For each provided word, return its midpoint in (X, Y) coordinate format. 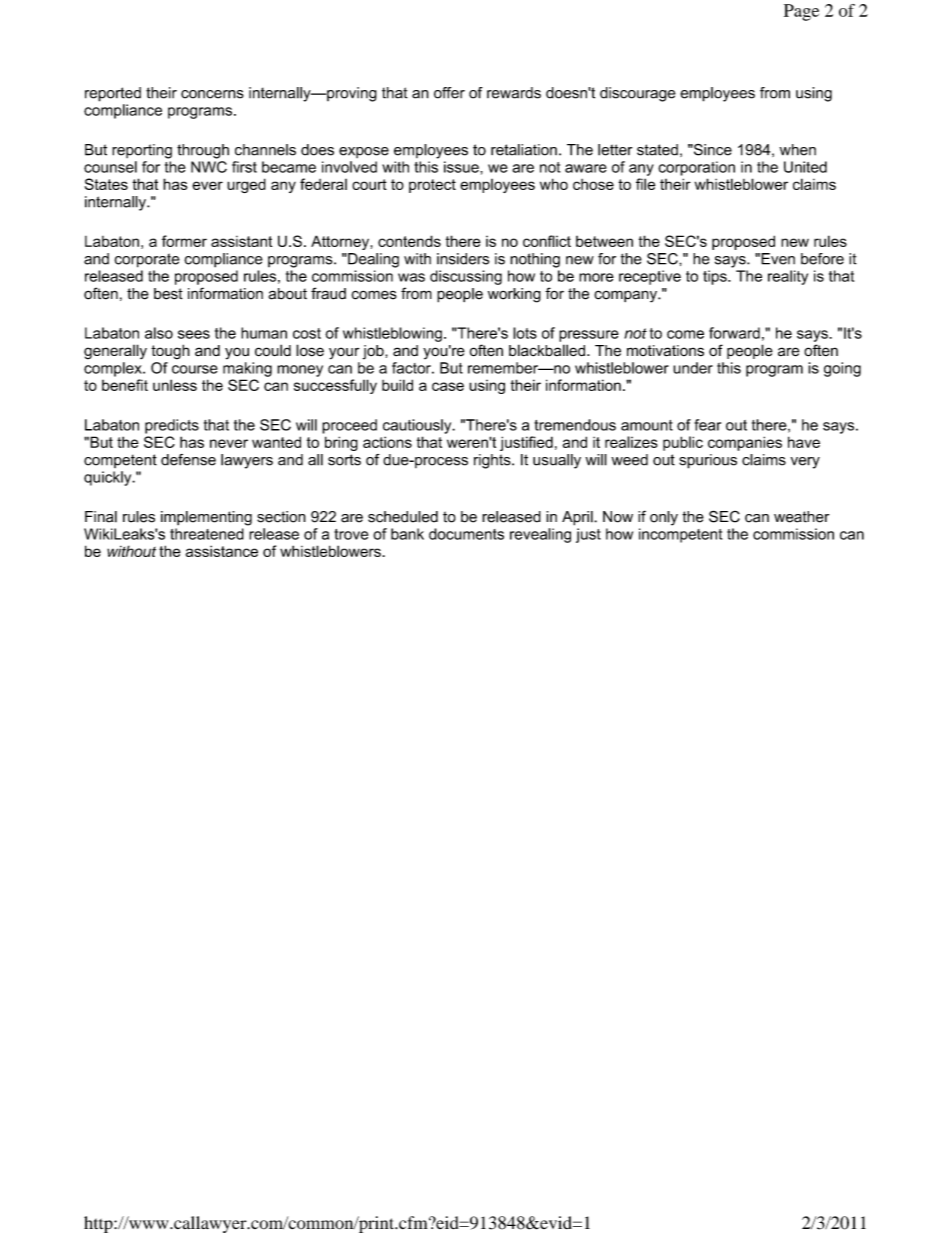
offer (449, 93)
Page (801, 12)
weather (801, 517)
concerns (212, 94)
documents (466, 534)
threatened (207, 534)
